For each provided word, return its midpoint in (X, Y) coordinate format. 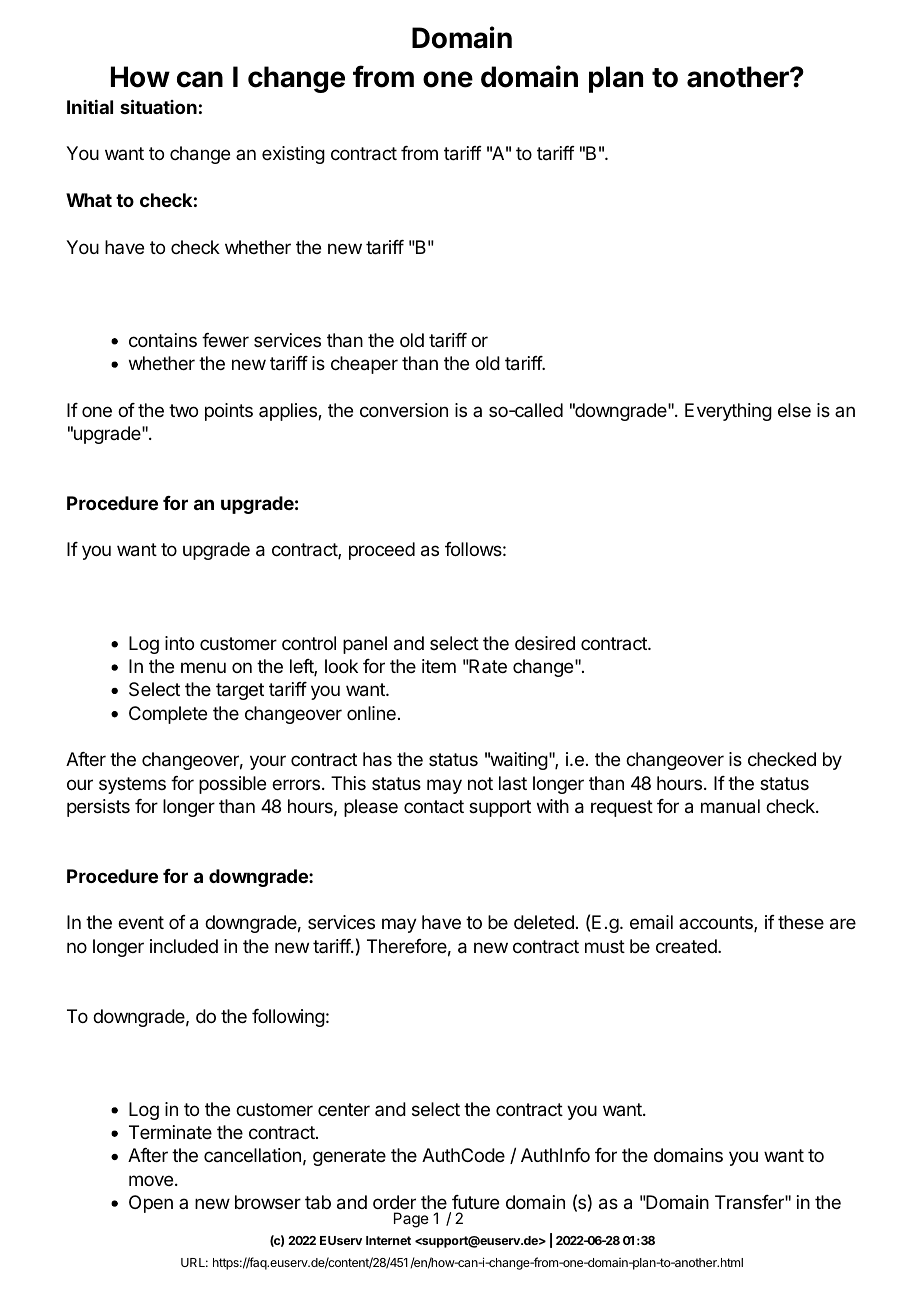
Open (151, 1204)
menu (203, 667)
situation (158, 106)
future (475, 1202)
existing (293, 155)
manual (730, 806)
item (439, 666)
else (794, 410)
